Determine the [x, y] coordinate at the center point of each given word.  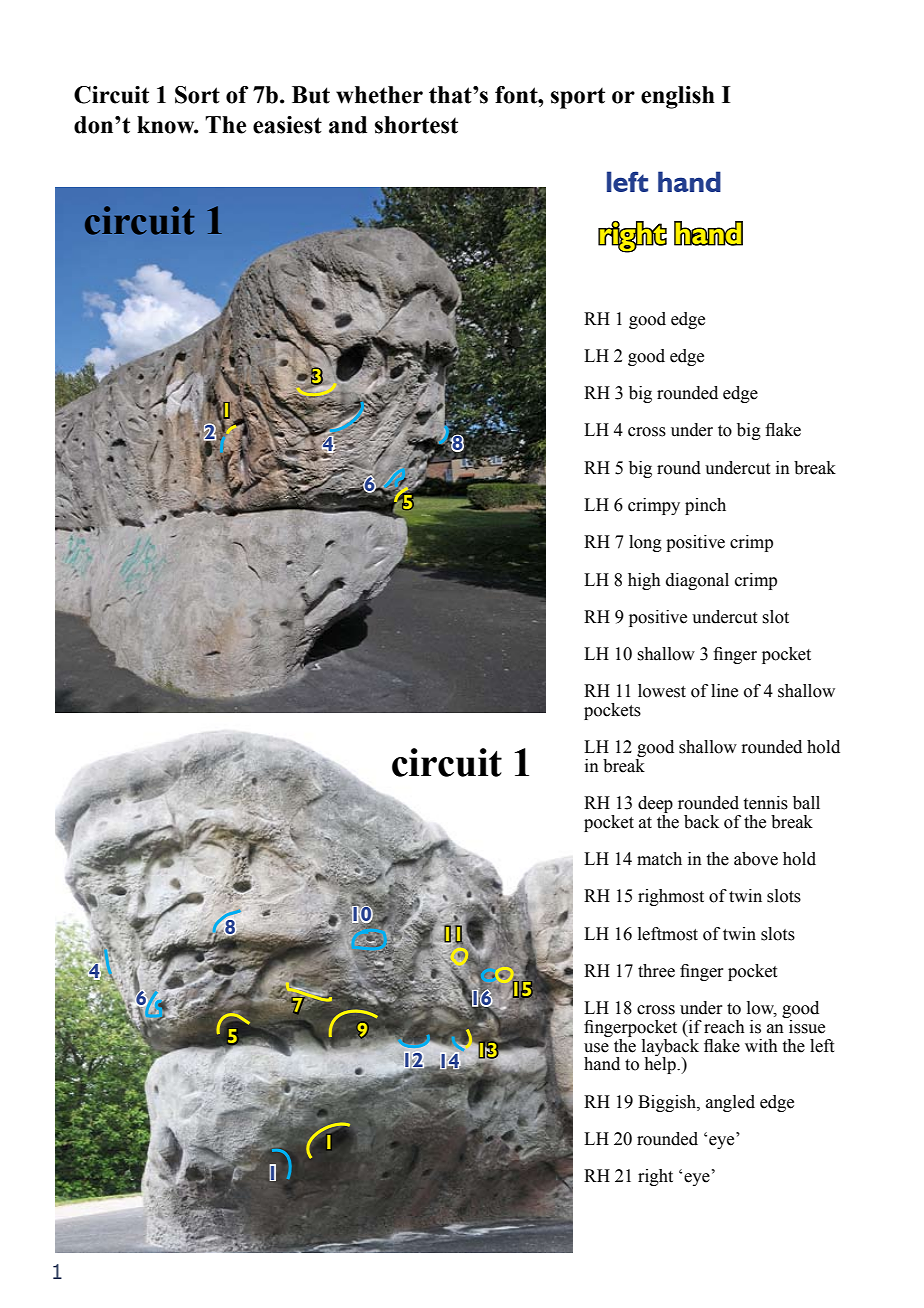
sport [578, 98]
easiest [287, 125]
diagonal [697, 581]
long [645, 543]
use [596, 1048]
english [678, 97]
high [644, 581]
